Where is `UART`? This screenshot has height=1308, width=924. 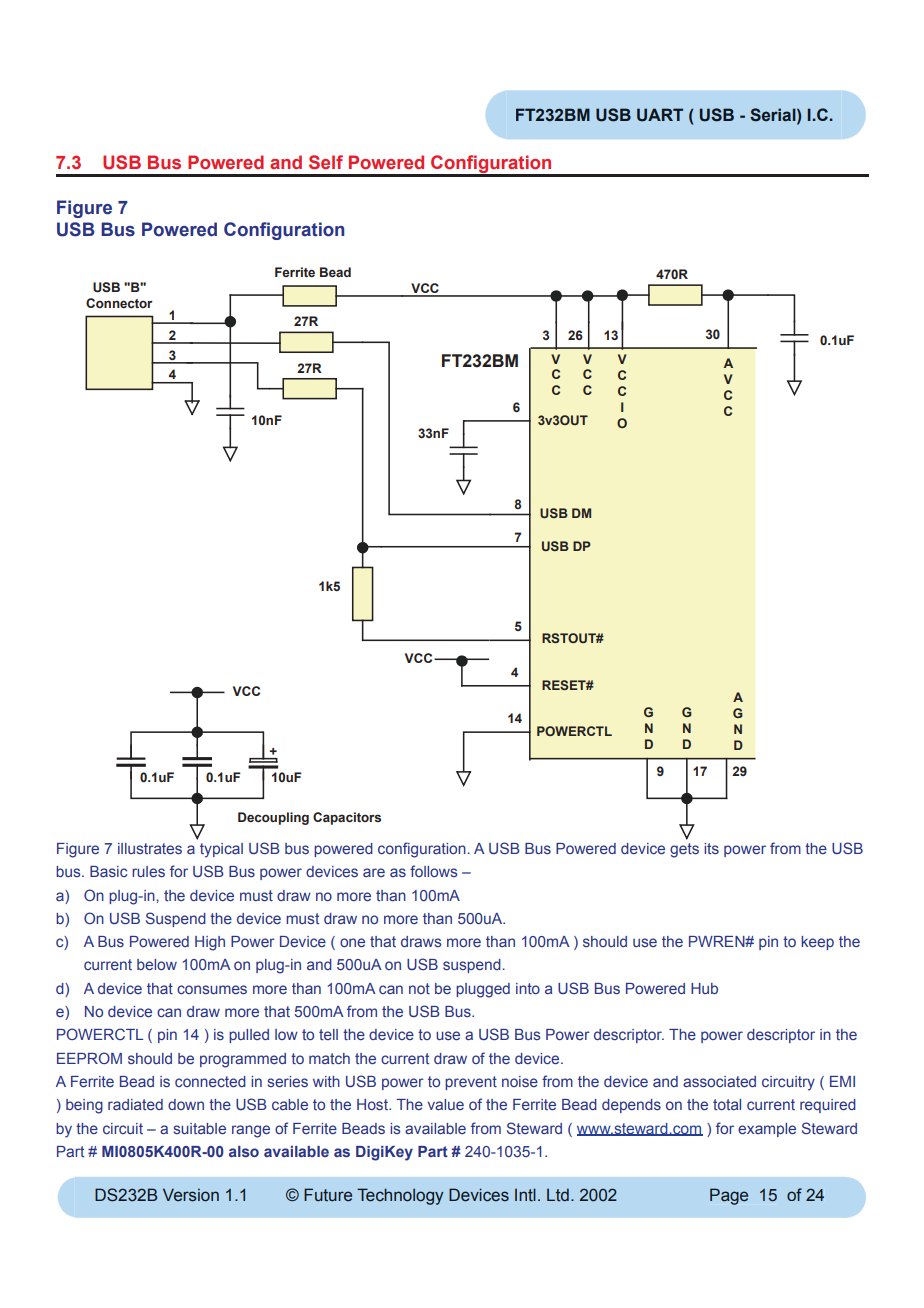 UART is located at coordinates (660, 115).
